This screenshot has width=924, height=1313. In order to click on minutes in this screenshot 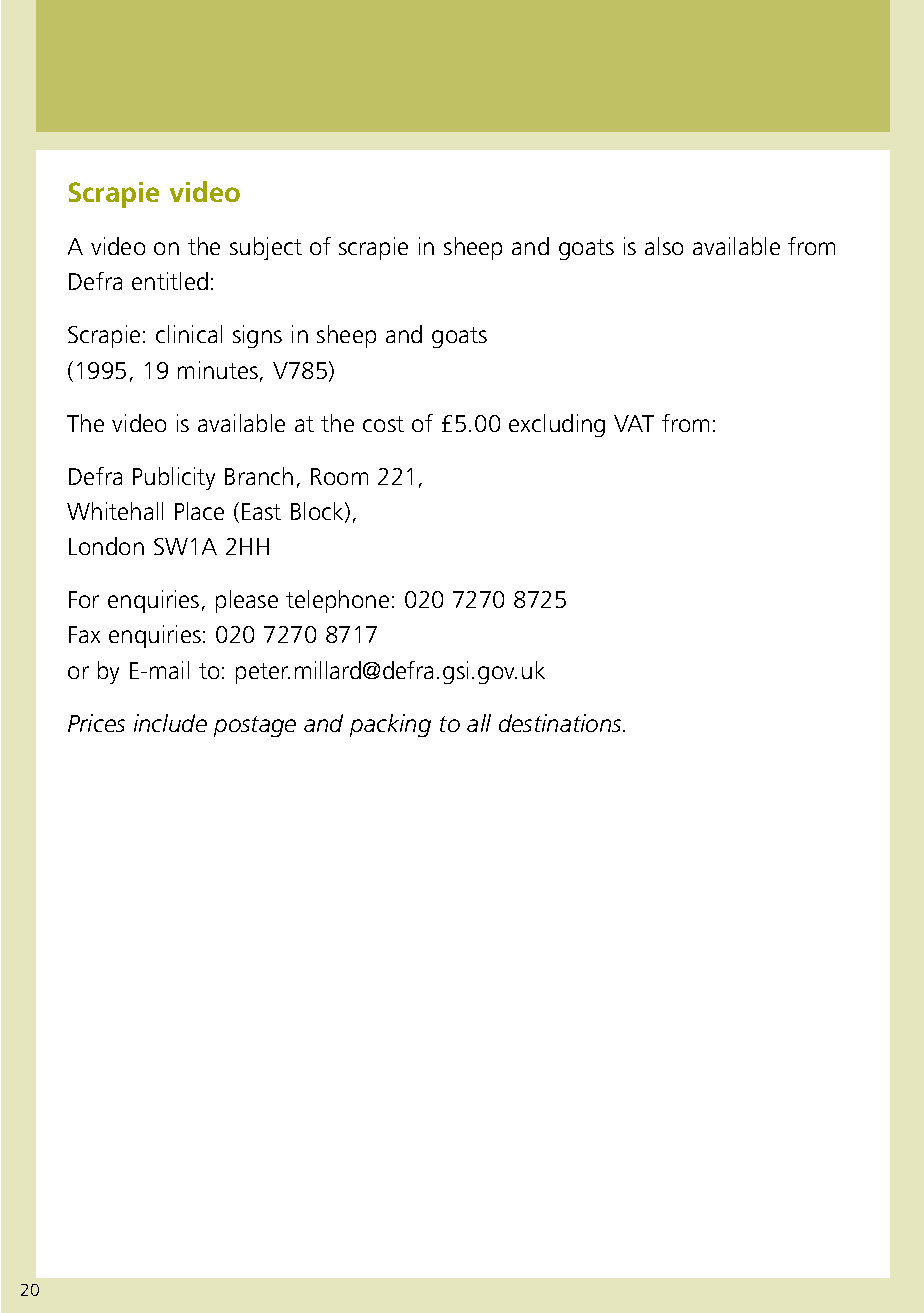, I will do `click(218, 370)`.
